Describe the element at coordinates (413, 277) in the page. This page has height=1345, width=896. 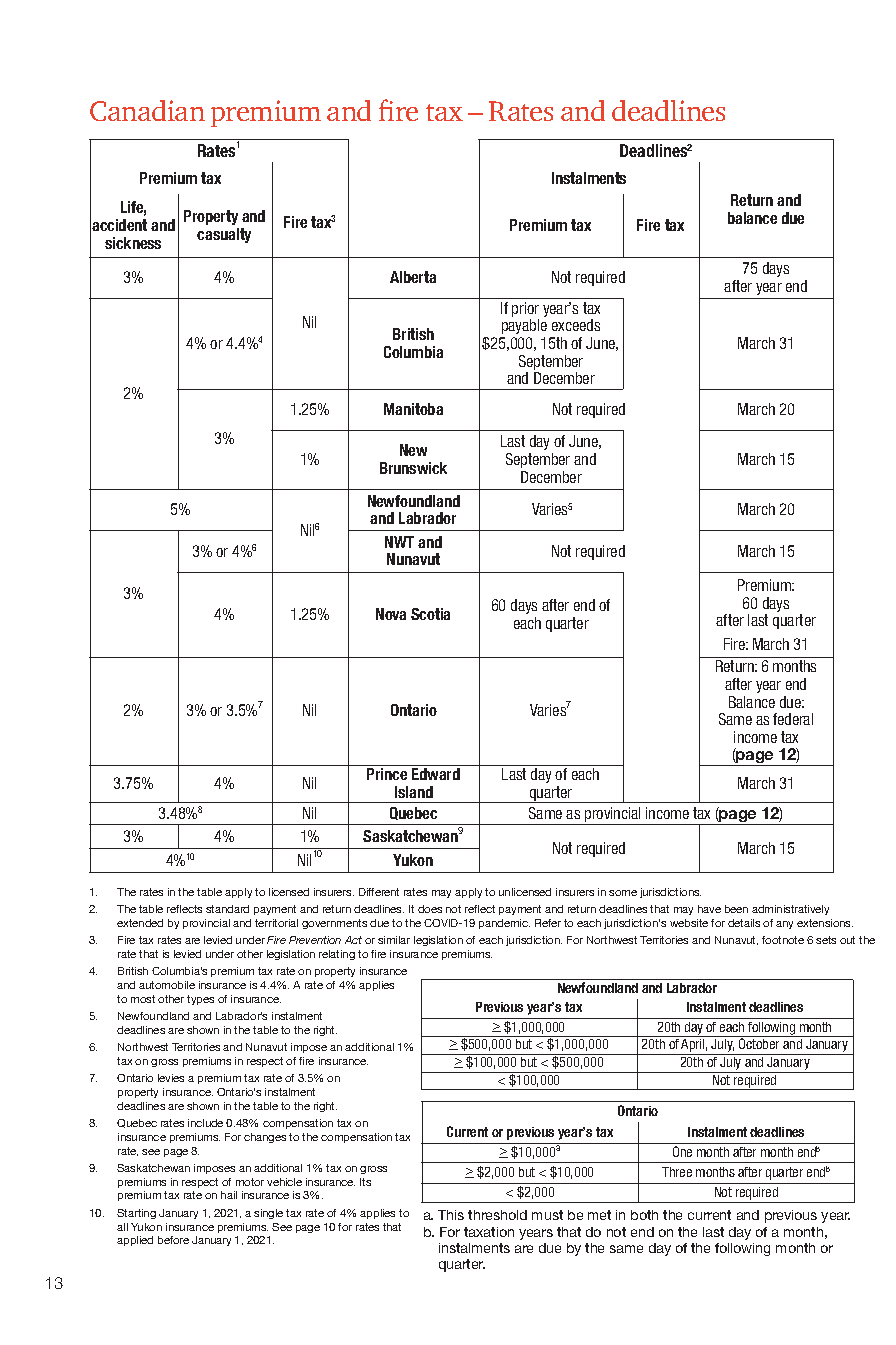
I see `Alberta` at that location.
